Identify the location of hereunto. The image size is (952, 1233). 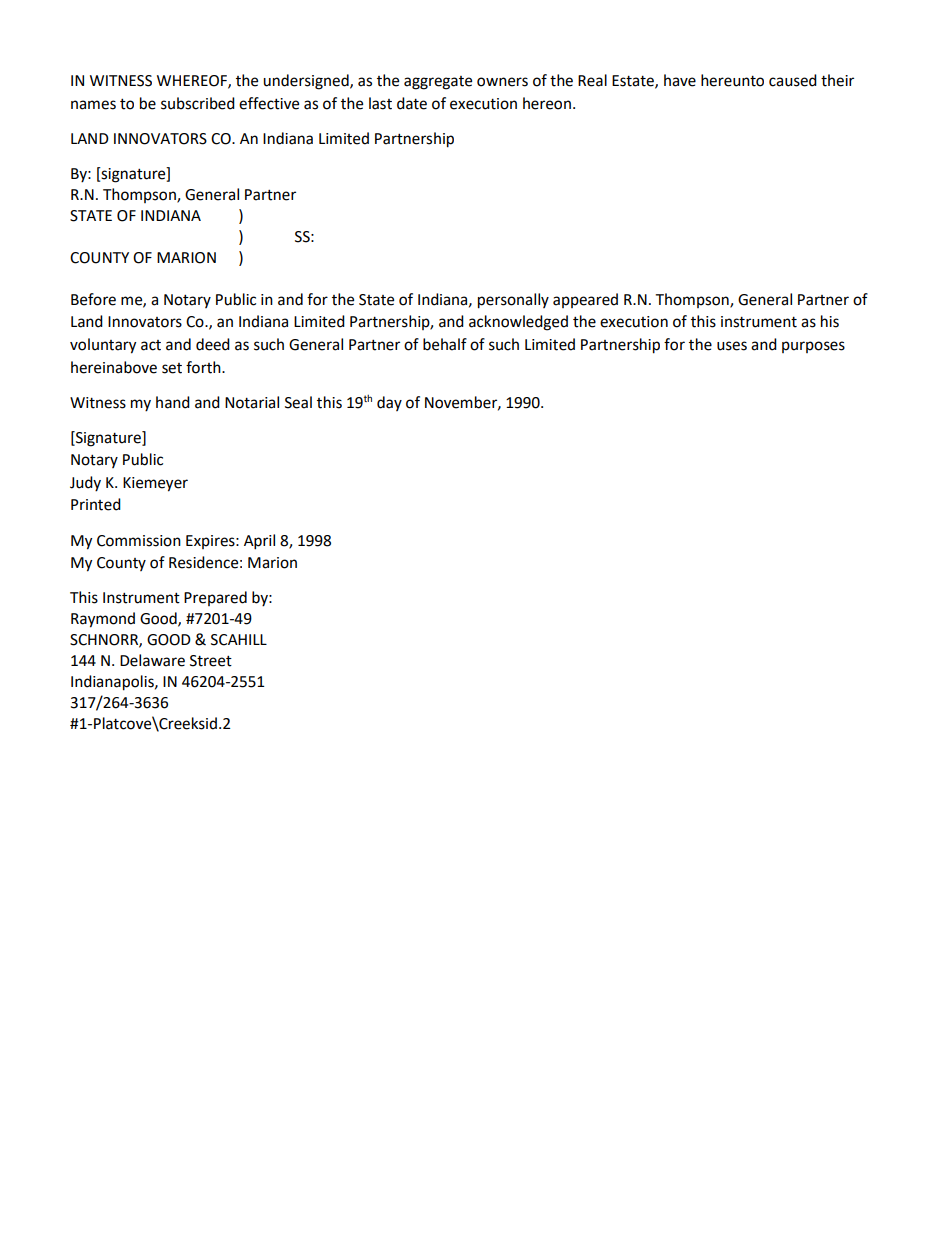
(732, 80).
